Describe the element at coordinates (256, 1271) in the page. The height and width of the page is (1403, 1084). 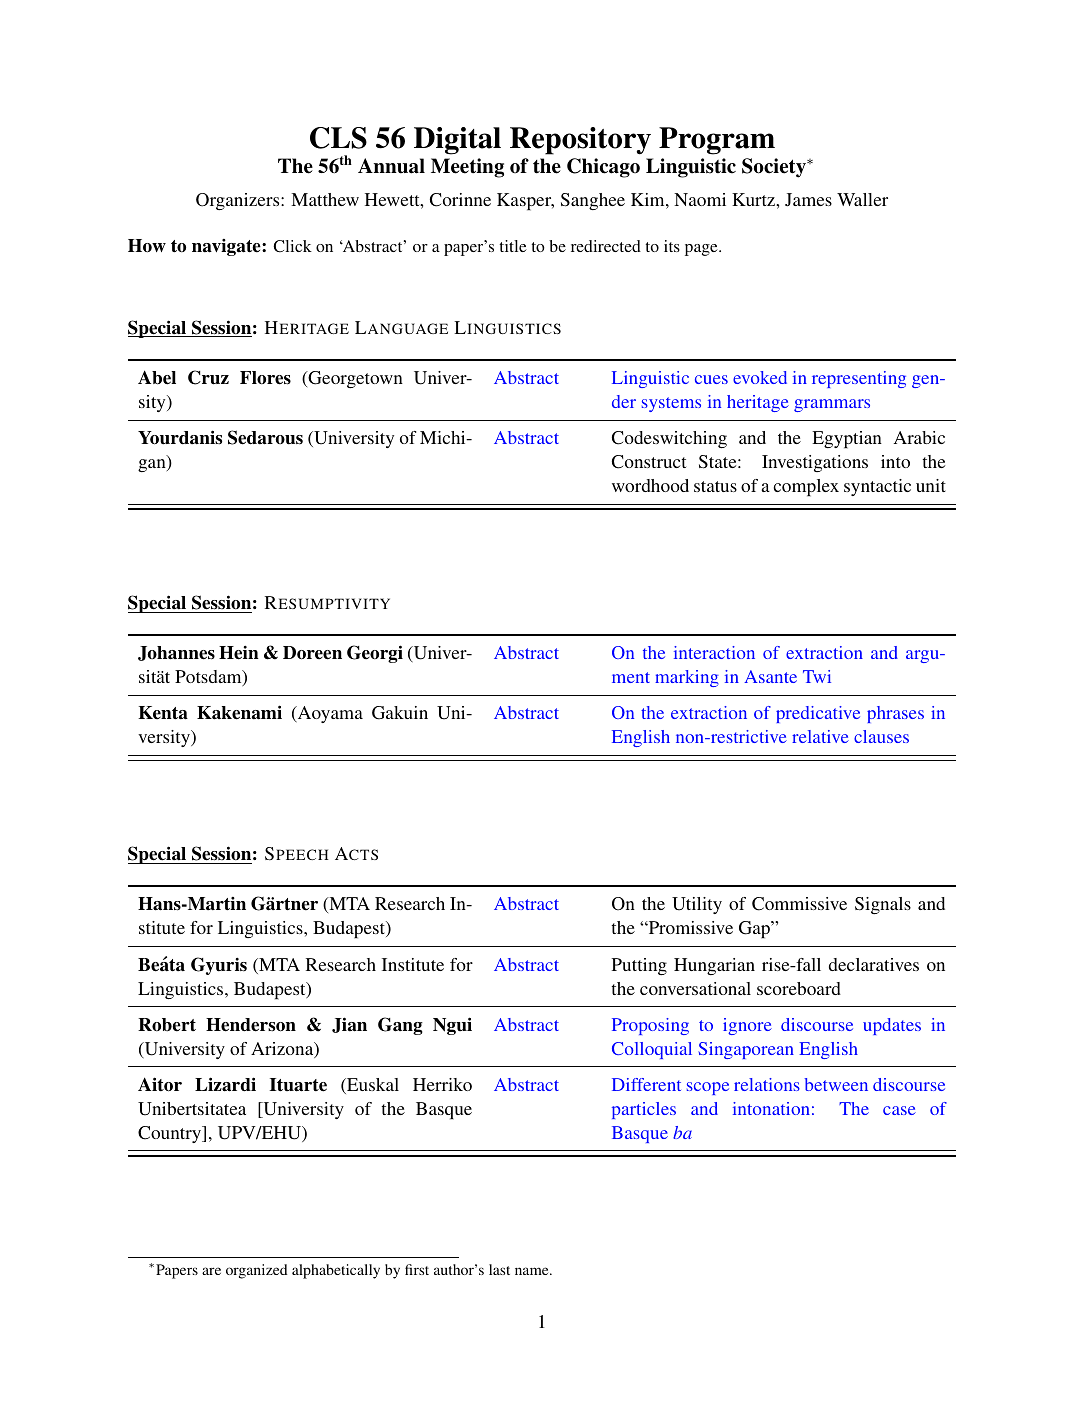
I see `organized` at that location.
